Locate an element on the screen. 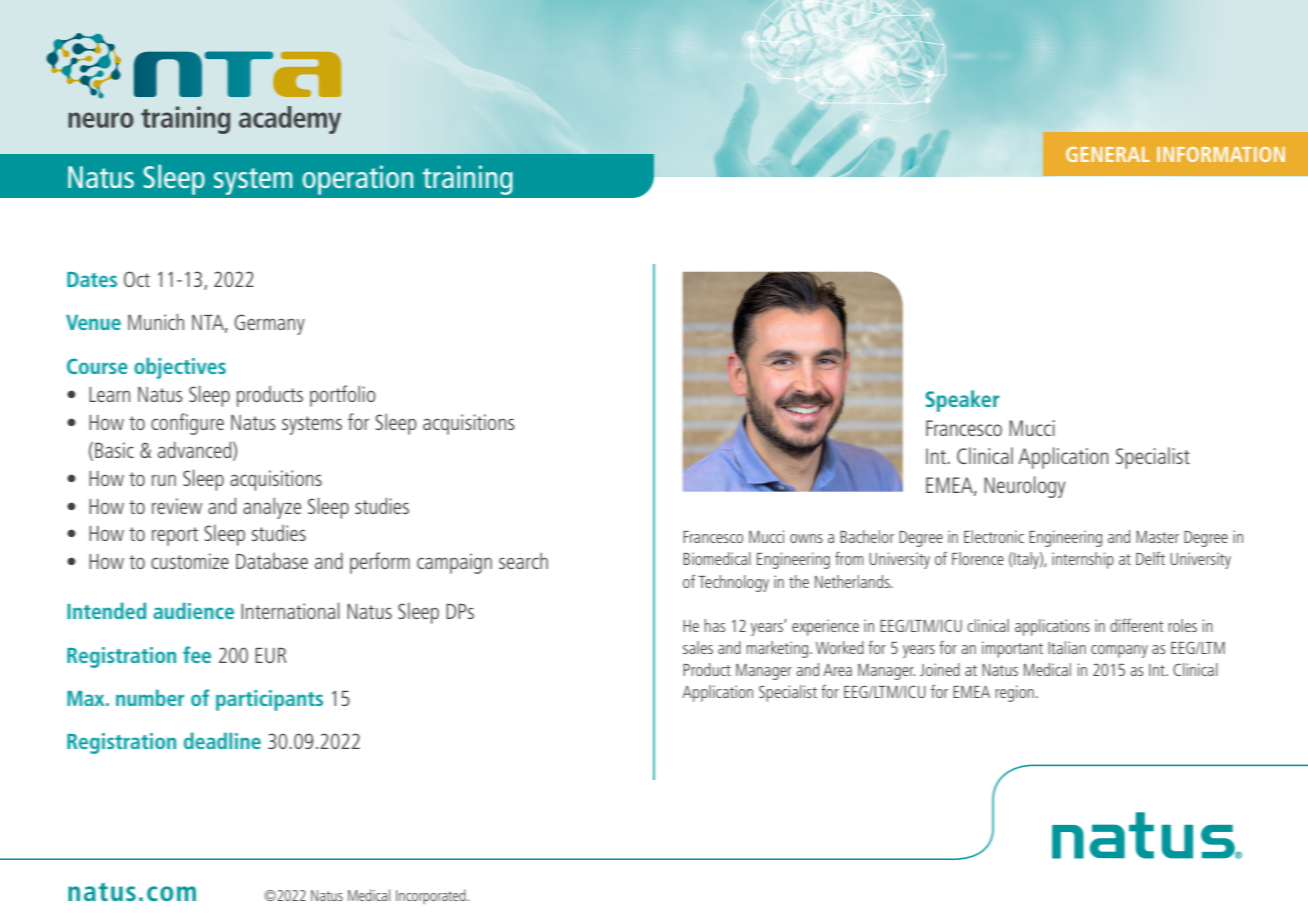 The height and width of the screenshot is (924, 1308). operation is located at coordinates (358, 180).
